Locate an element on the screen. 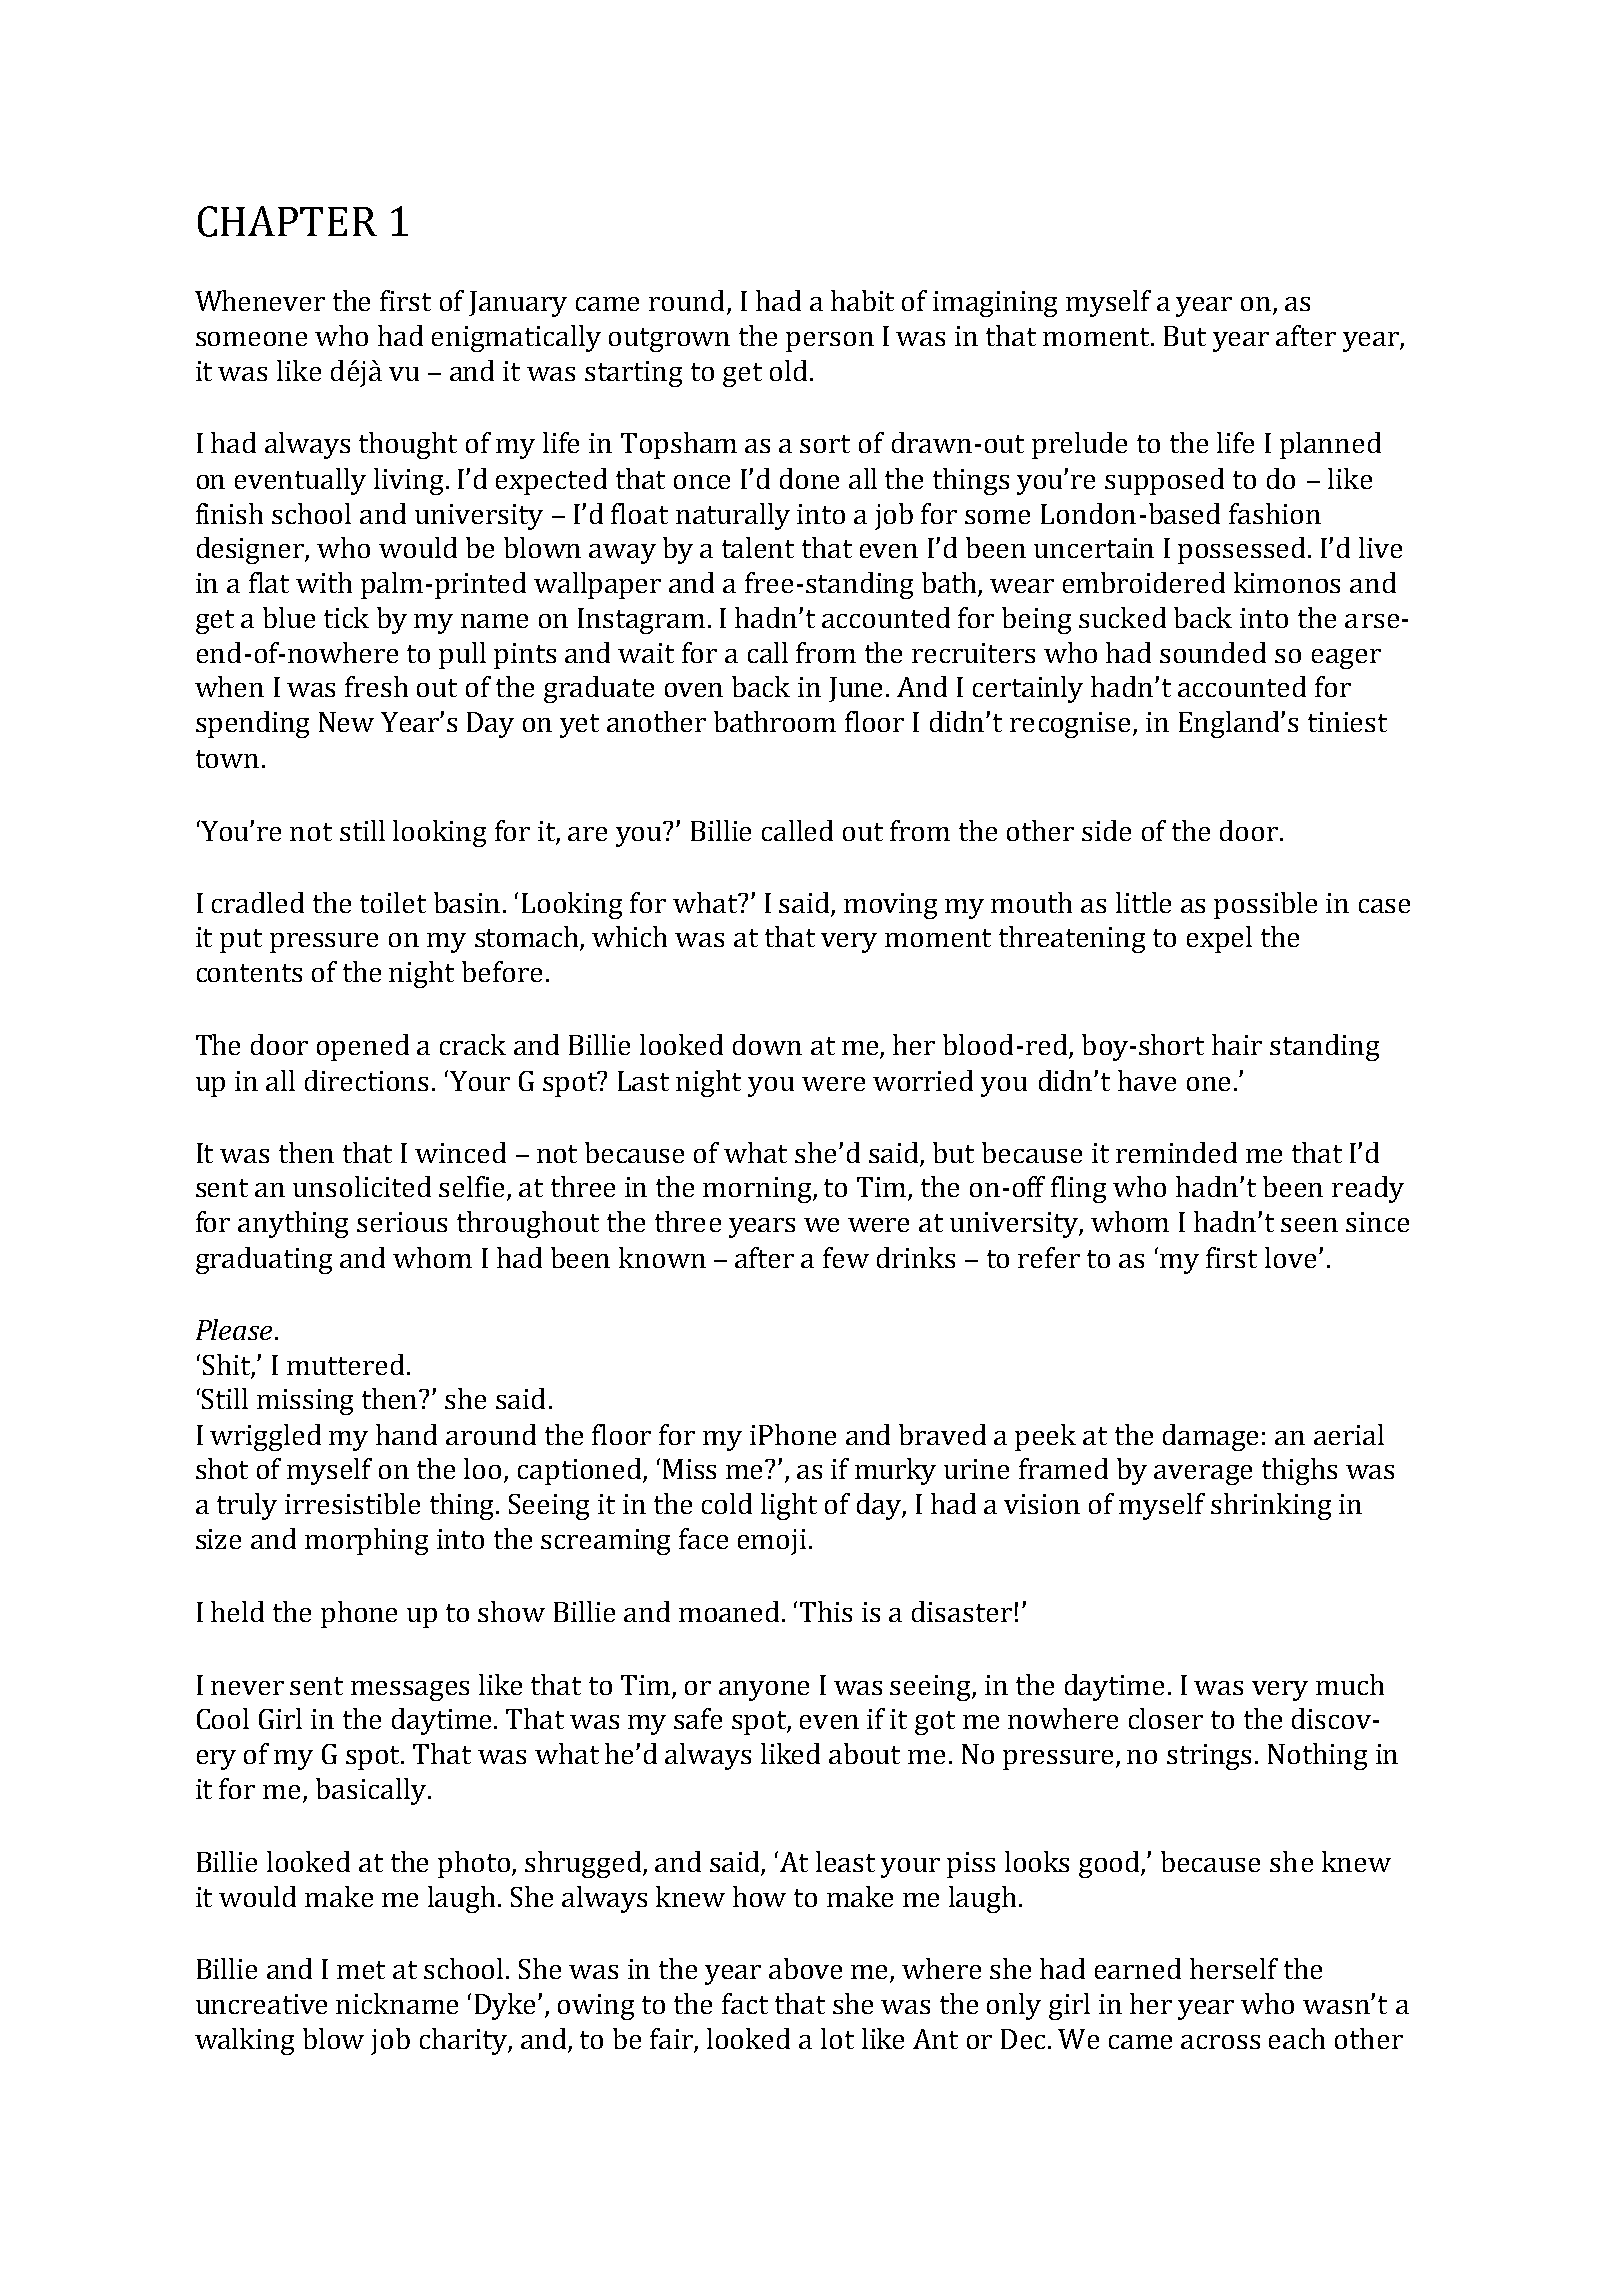  morning is located at coordinates (758, 1190).
